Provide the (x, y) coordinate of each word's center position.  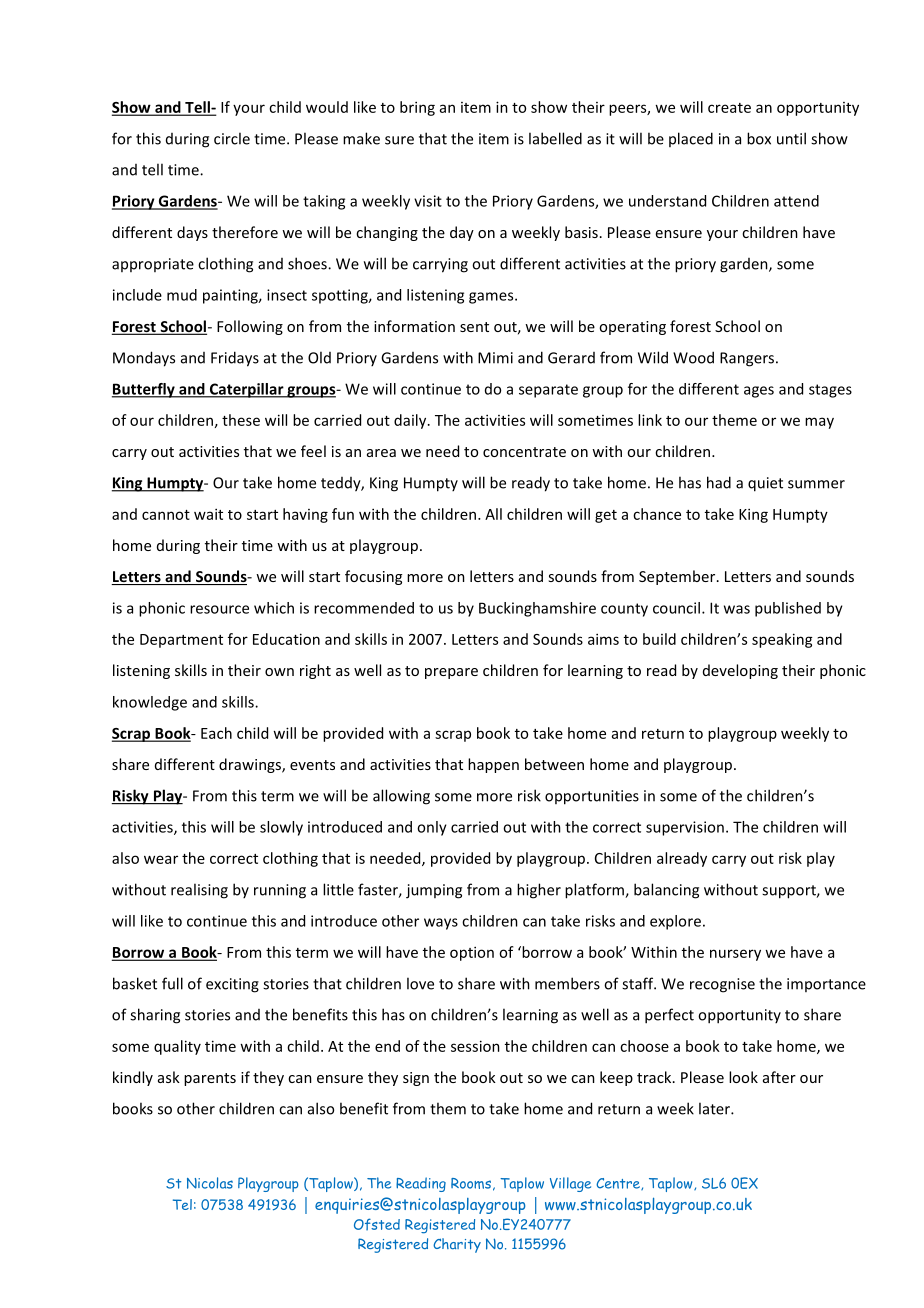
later (715, 1108)
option (472, 953)
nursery (735, 955)
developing (740, 671)
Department (181, 641)
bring (417, 108)
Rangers (747, 359)
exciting (232, 985)
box (759, 138)
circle (232, 138)
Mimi (495, 358)
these (241, 420)
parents (210, 1079)
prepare (451, 673)
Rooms (471, 1183)
